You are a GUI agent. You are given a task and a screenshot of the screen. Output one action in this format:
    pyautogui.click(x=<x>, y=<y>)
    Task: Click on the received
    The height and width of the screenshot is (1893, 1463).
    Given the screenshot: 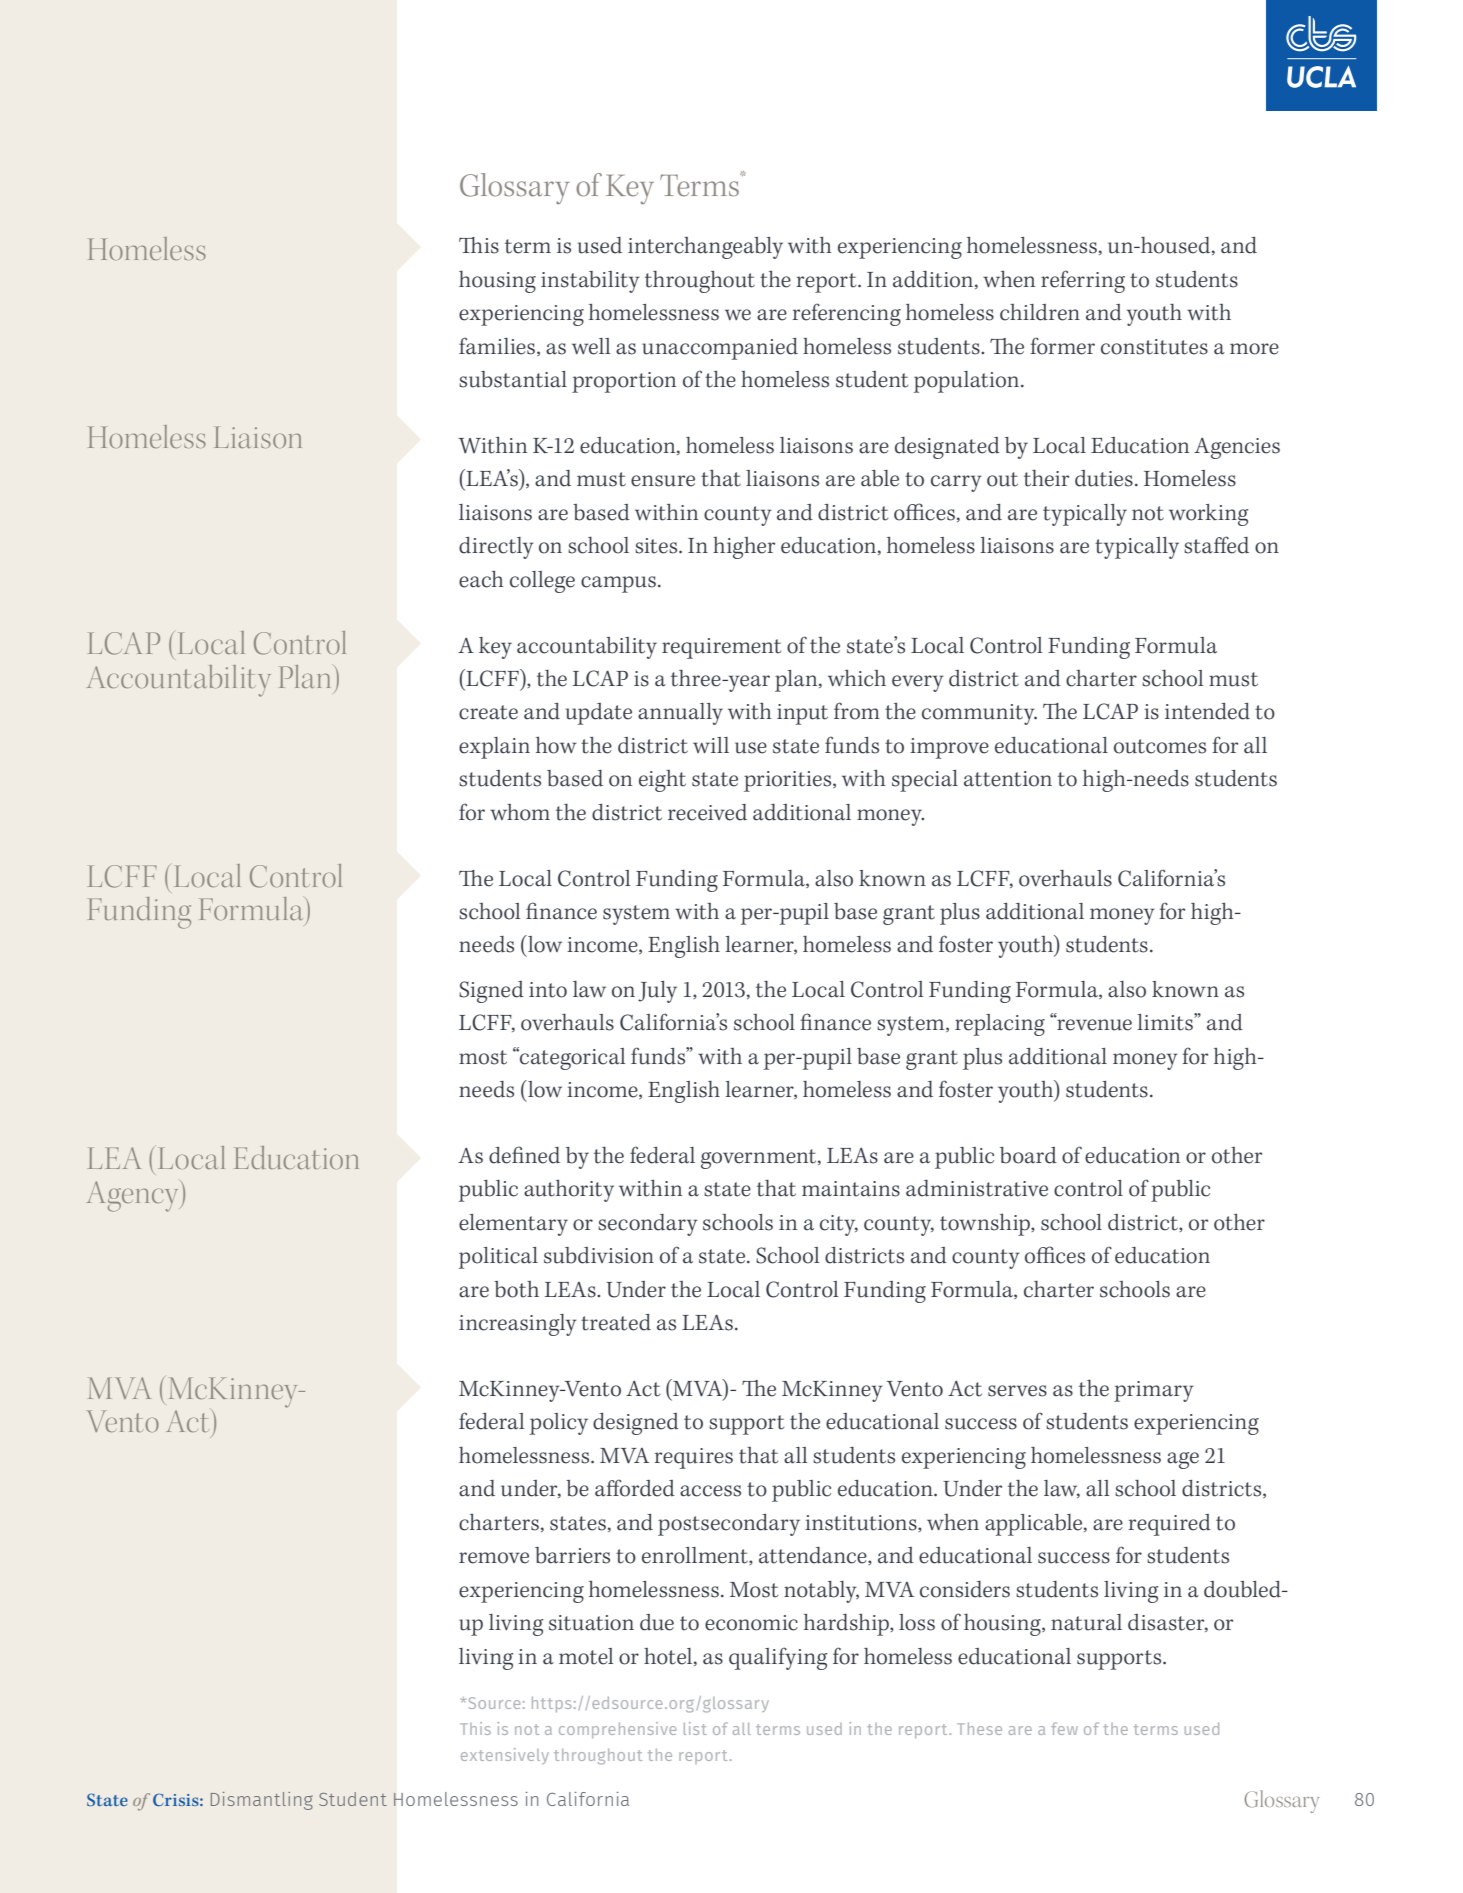 What is the action you would take?
    pyautogui.click(x=707, y=812)
